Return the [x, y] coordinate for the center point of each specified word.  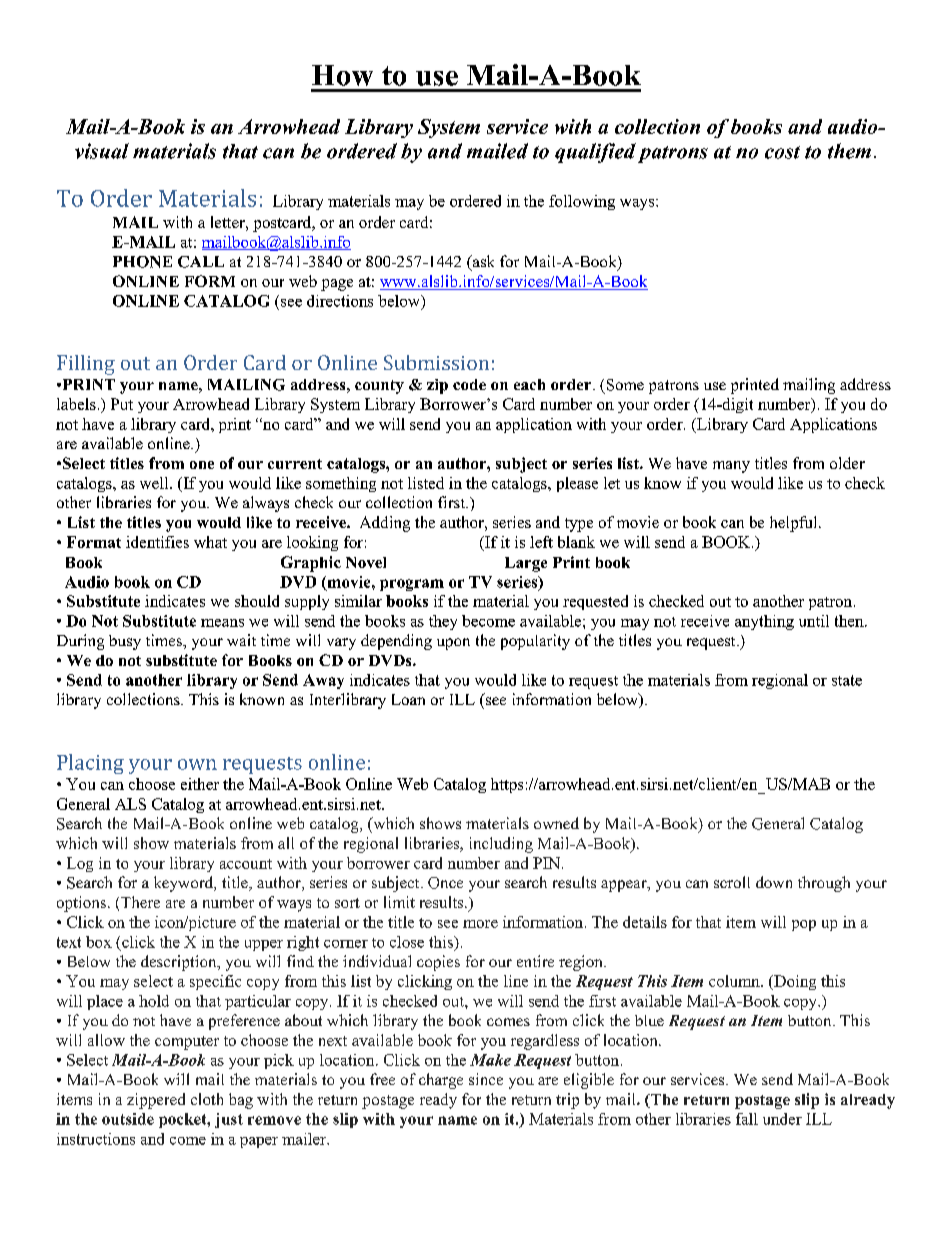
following [582, 202]
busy [125, 642]
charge [441, 1081]
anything [764, 622]
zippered [156, 1101]
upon [453, 644]
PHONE [142, 262]
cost [782, 152]
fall [747, 1119]
